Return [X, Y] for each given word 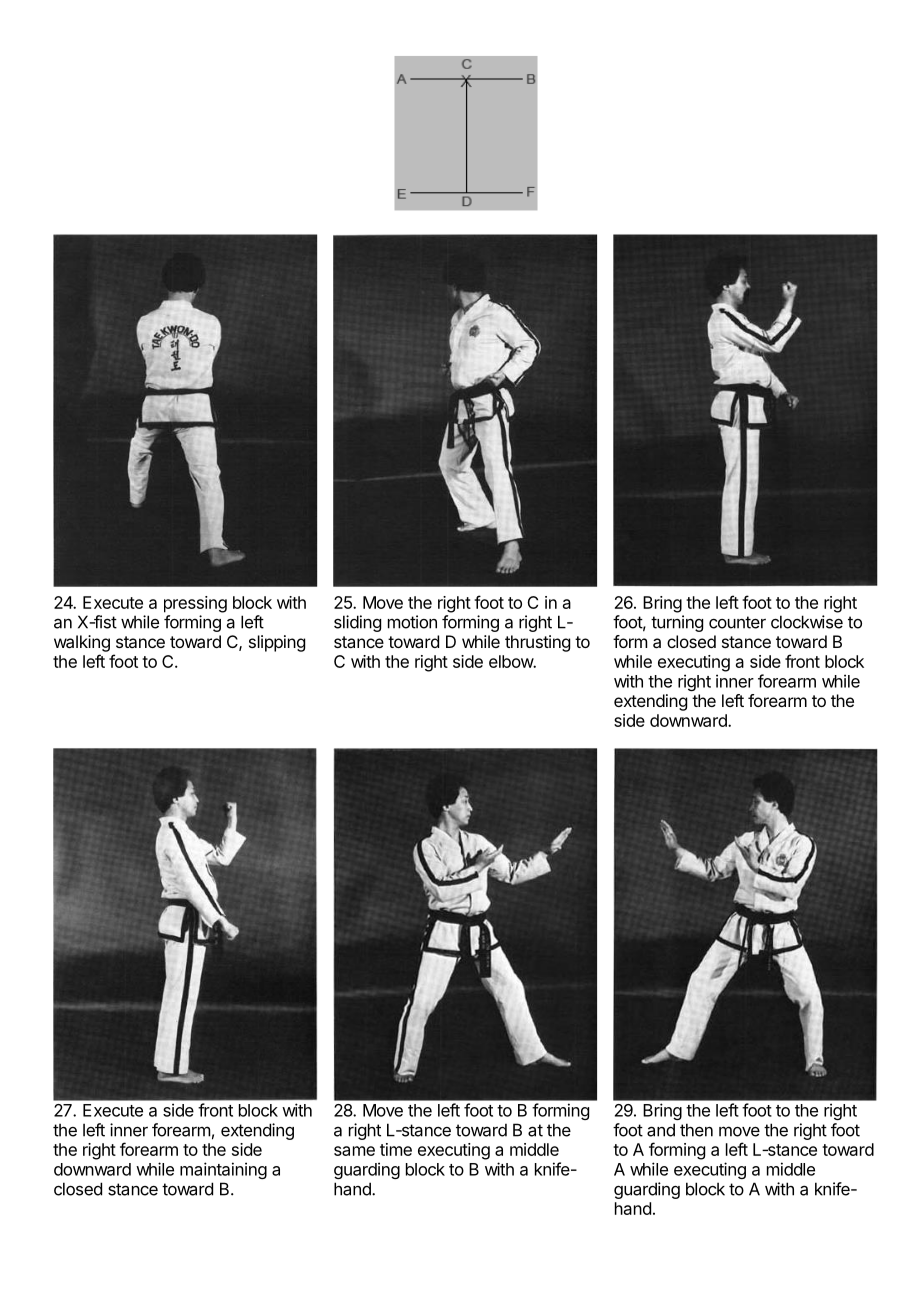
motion [412, 622]
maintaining [223, 1170]
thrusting [537, 643]
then [696, 1130]
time [396, 1149]
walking [82, 643]
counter [737, 622]
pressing [195, 604]
